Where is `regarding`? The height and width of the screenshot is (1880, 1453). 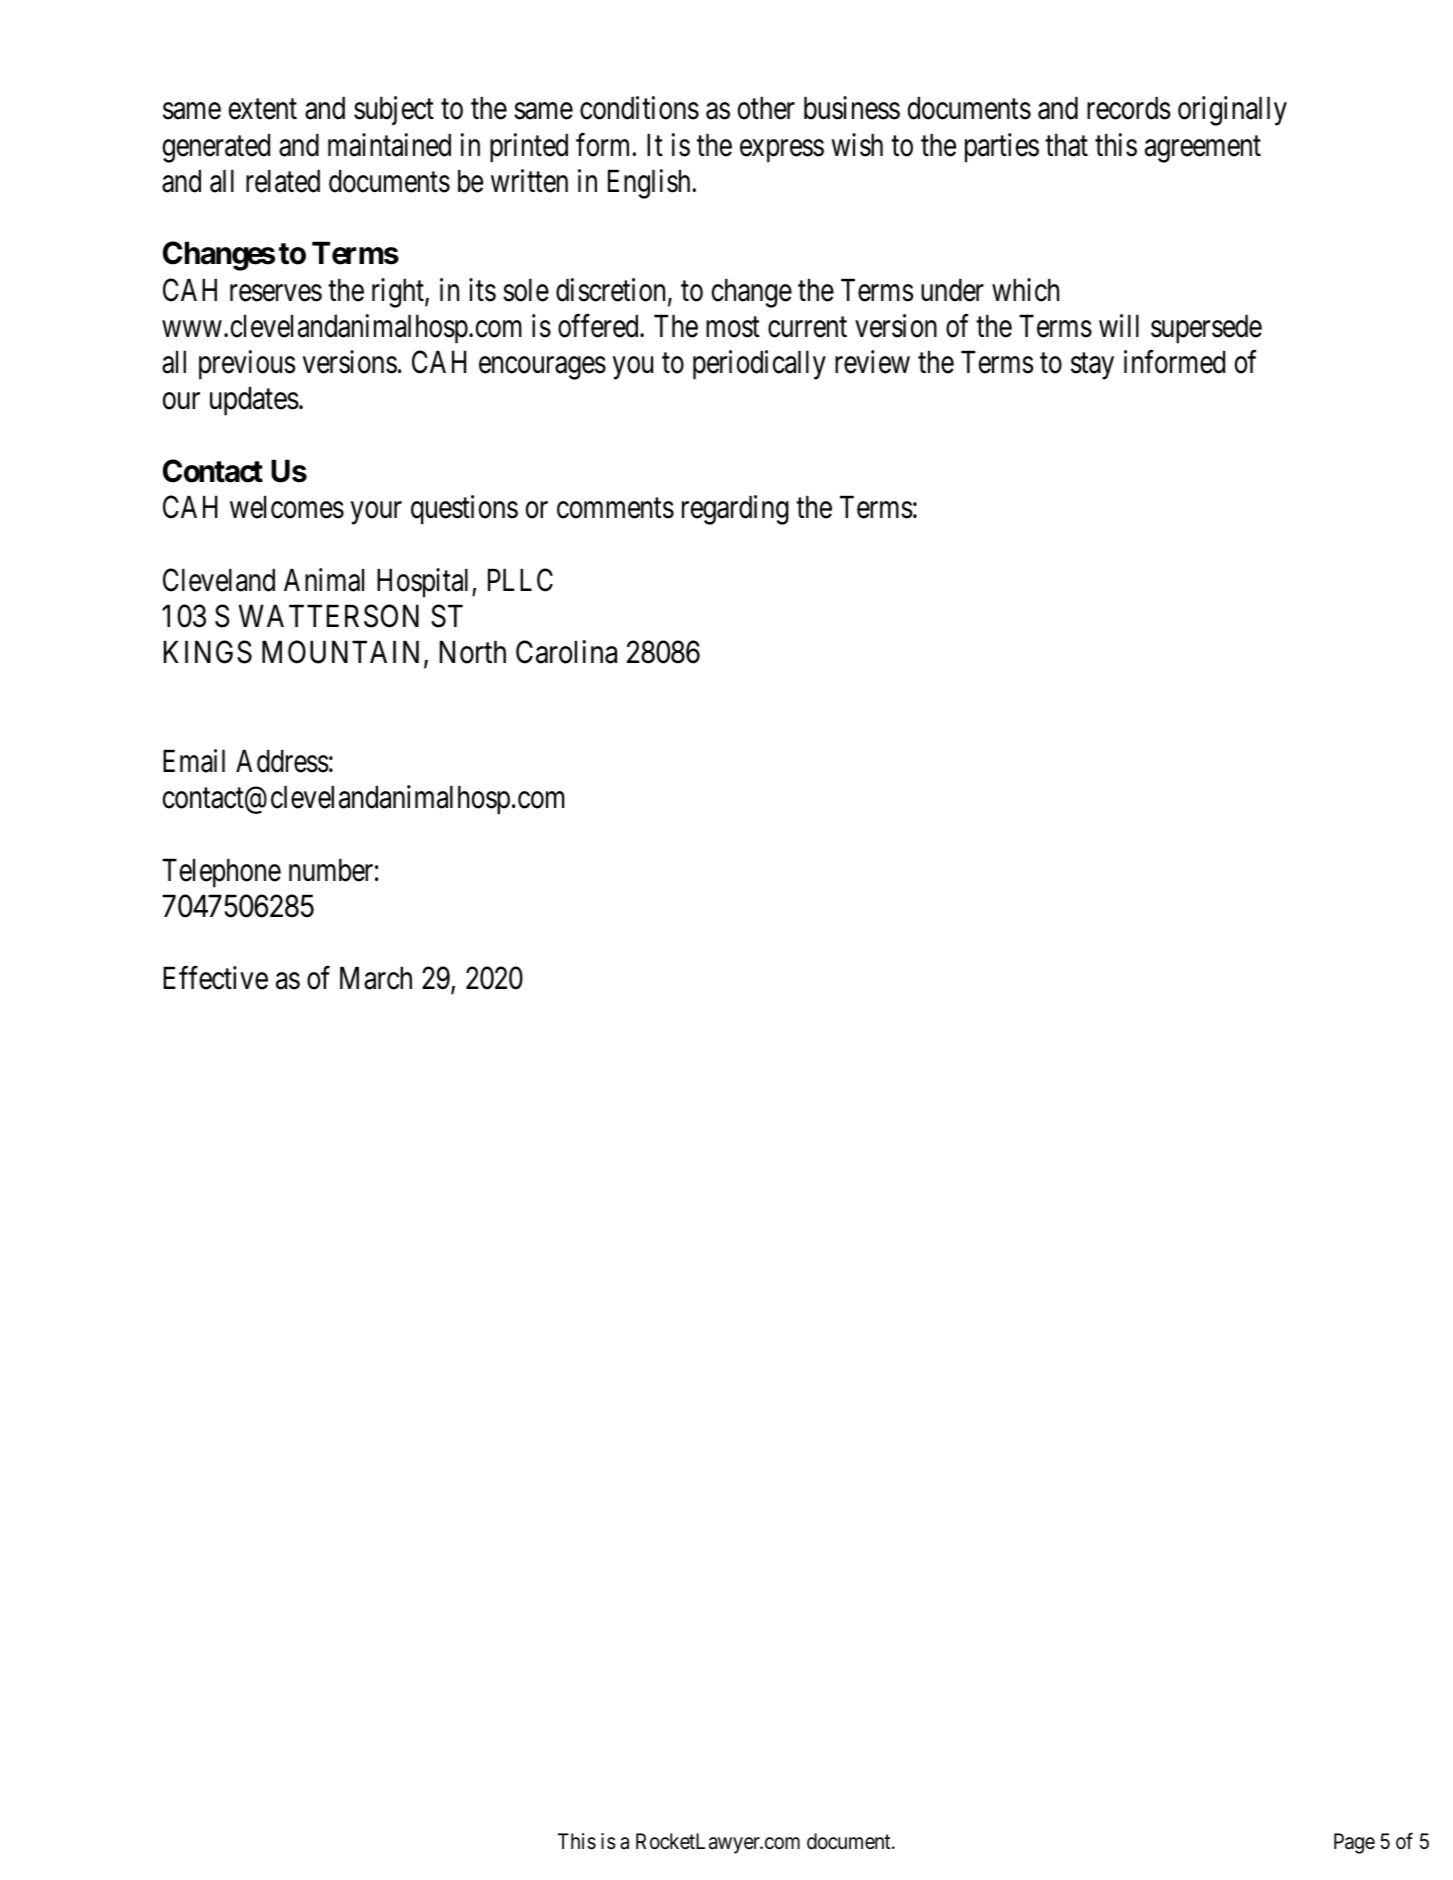
regarding is located at coordinates (735, 510).
